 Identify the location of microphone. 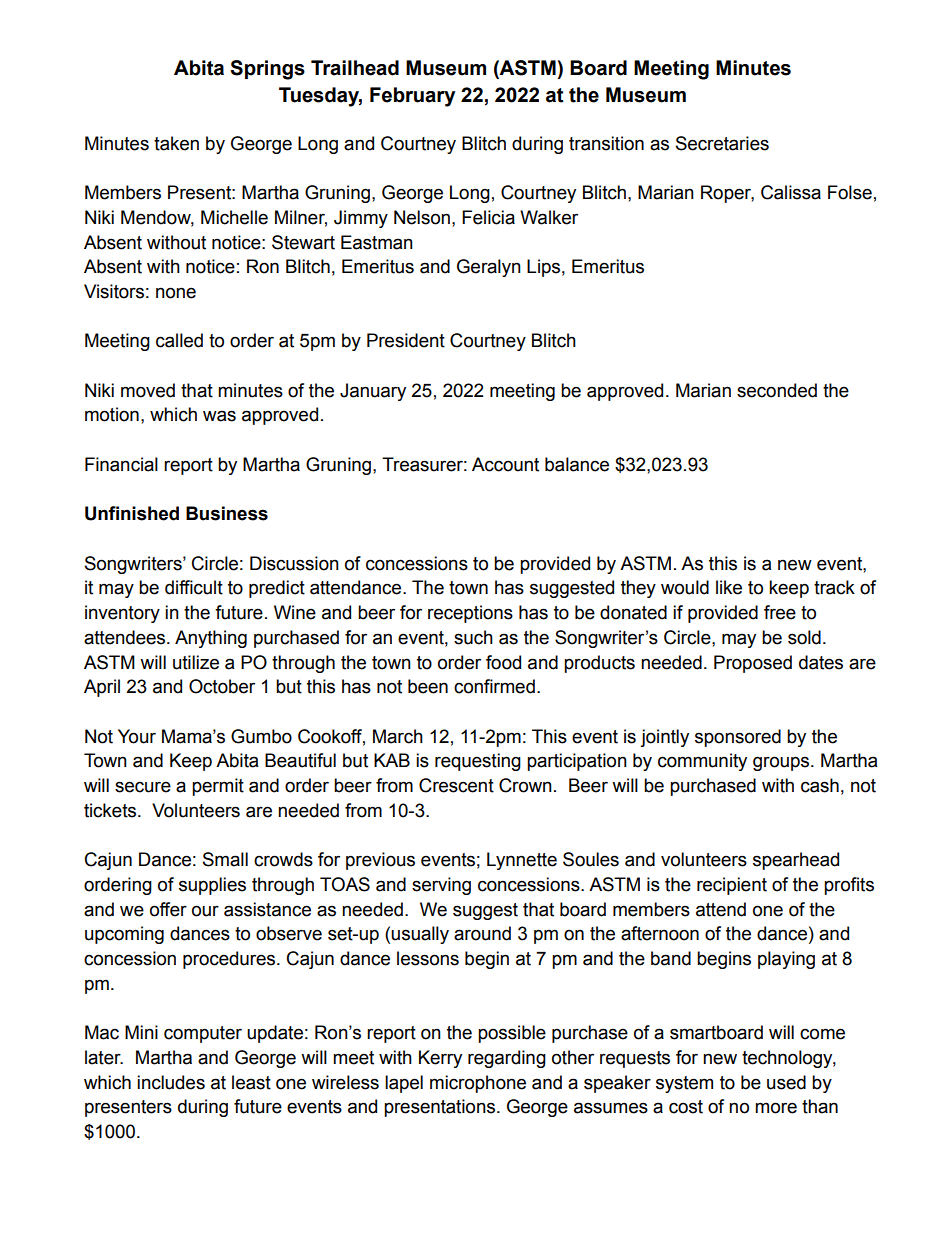
(478, 1084).
